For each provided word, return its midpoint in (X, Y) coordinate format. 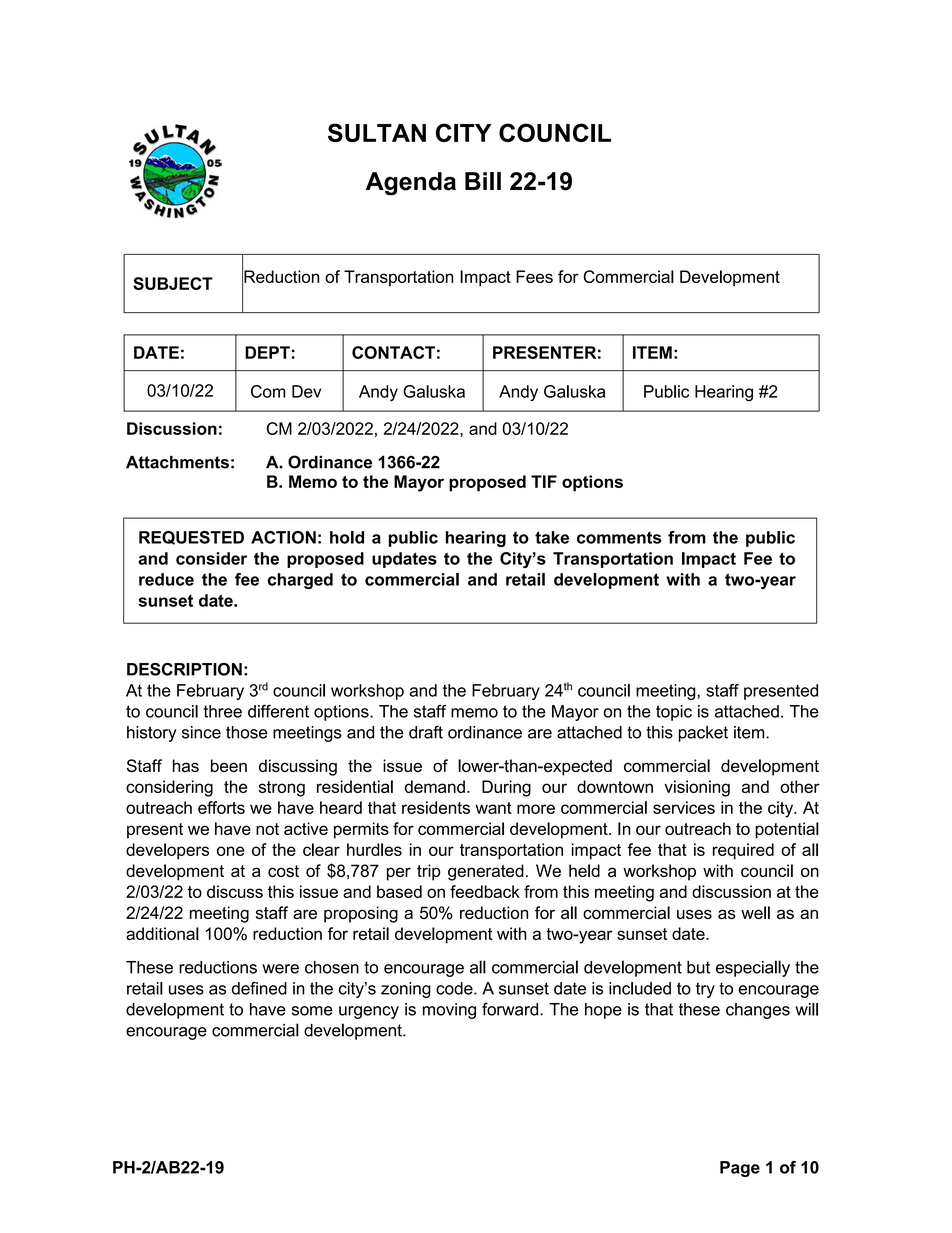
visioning (697, 788)
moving (449, 1011)
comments (619, 537)
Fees (534, 276)
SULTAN (377, 132)
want (493, 808)
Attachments (177, 462)
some (312, 1011)
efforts (221, 807)
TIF (544, 481)
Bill (483, 181)
